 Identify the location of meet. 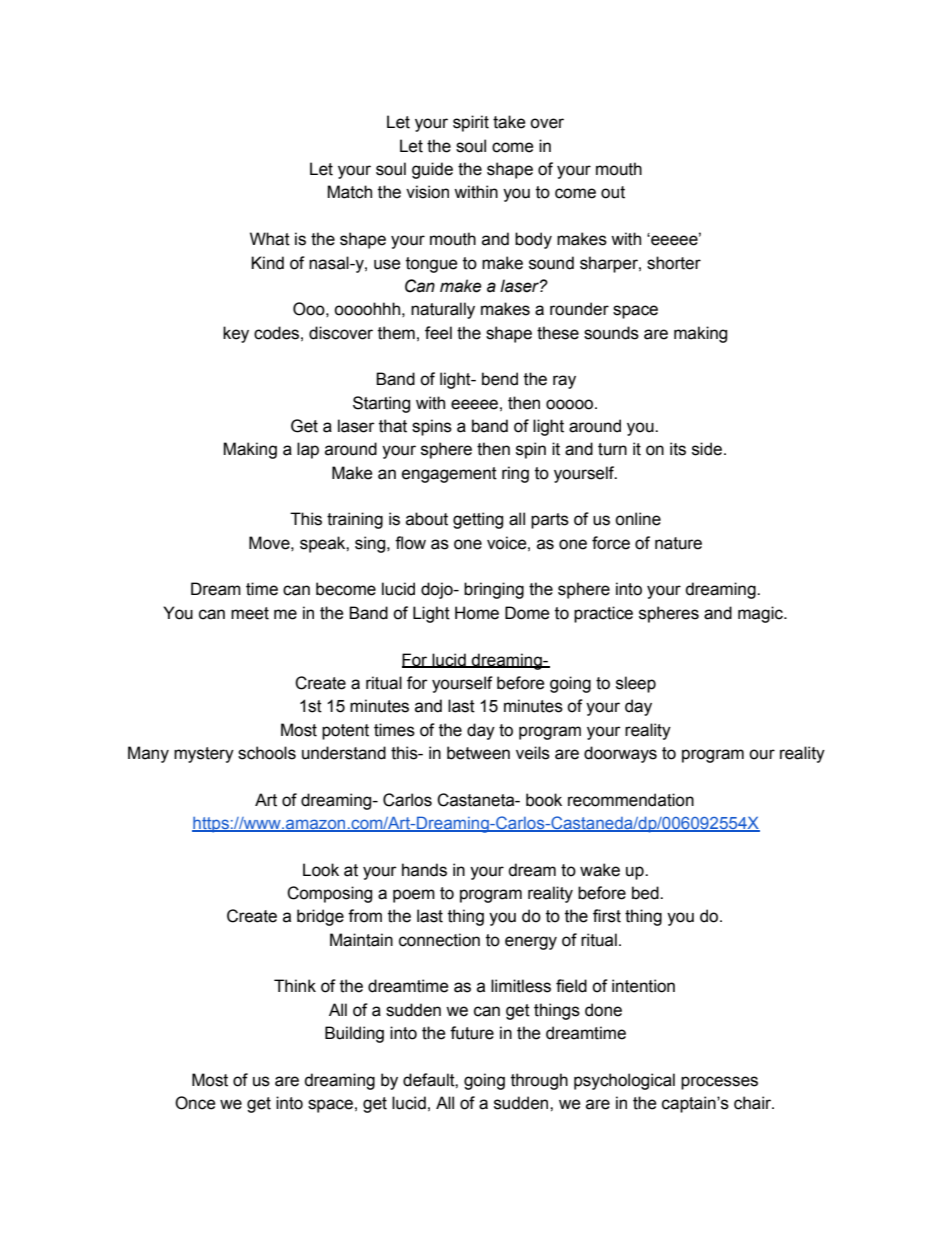
(250, 613).
